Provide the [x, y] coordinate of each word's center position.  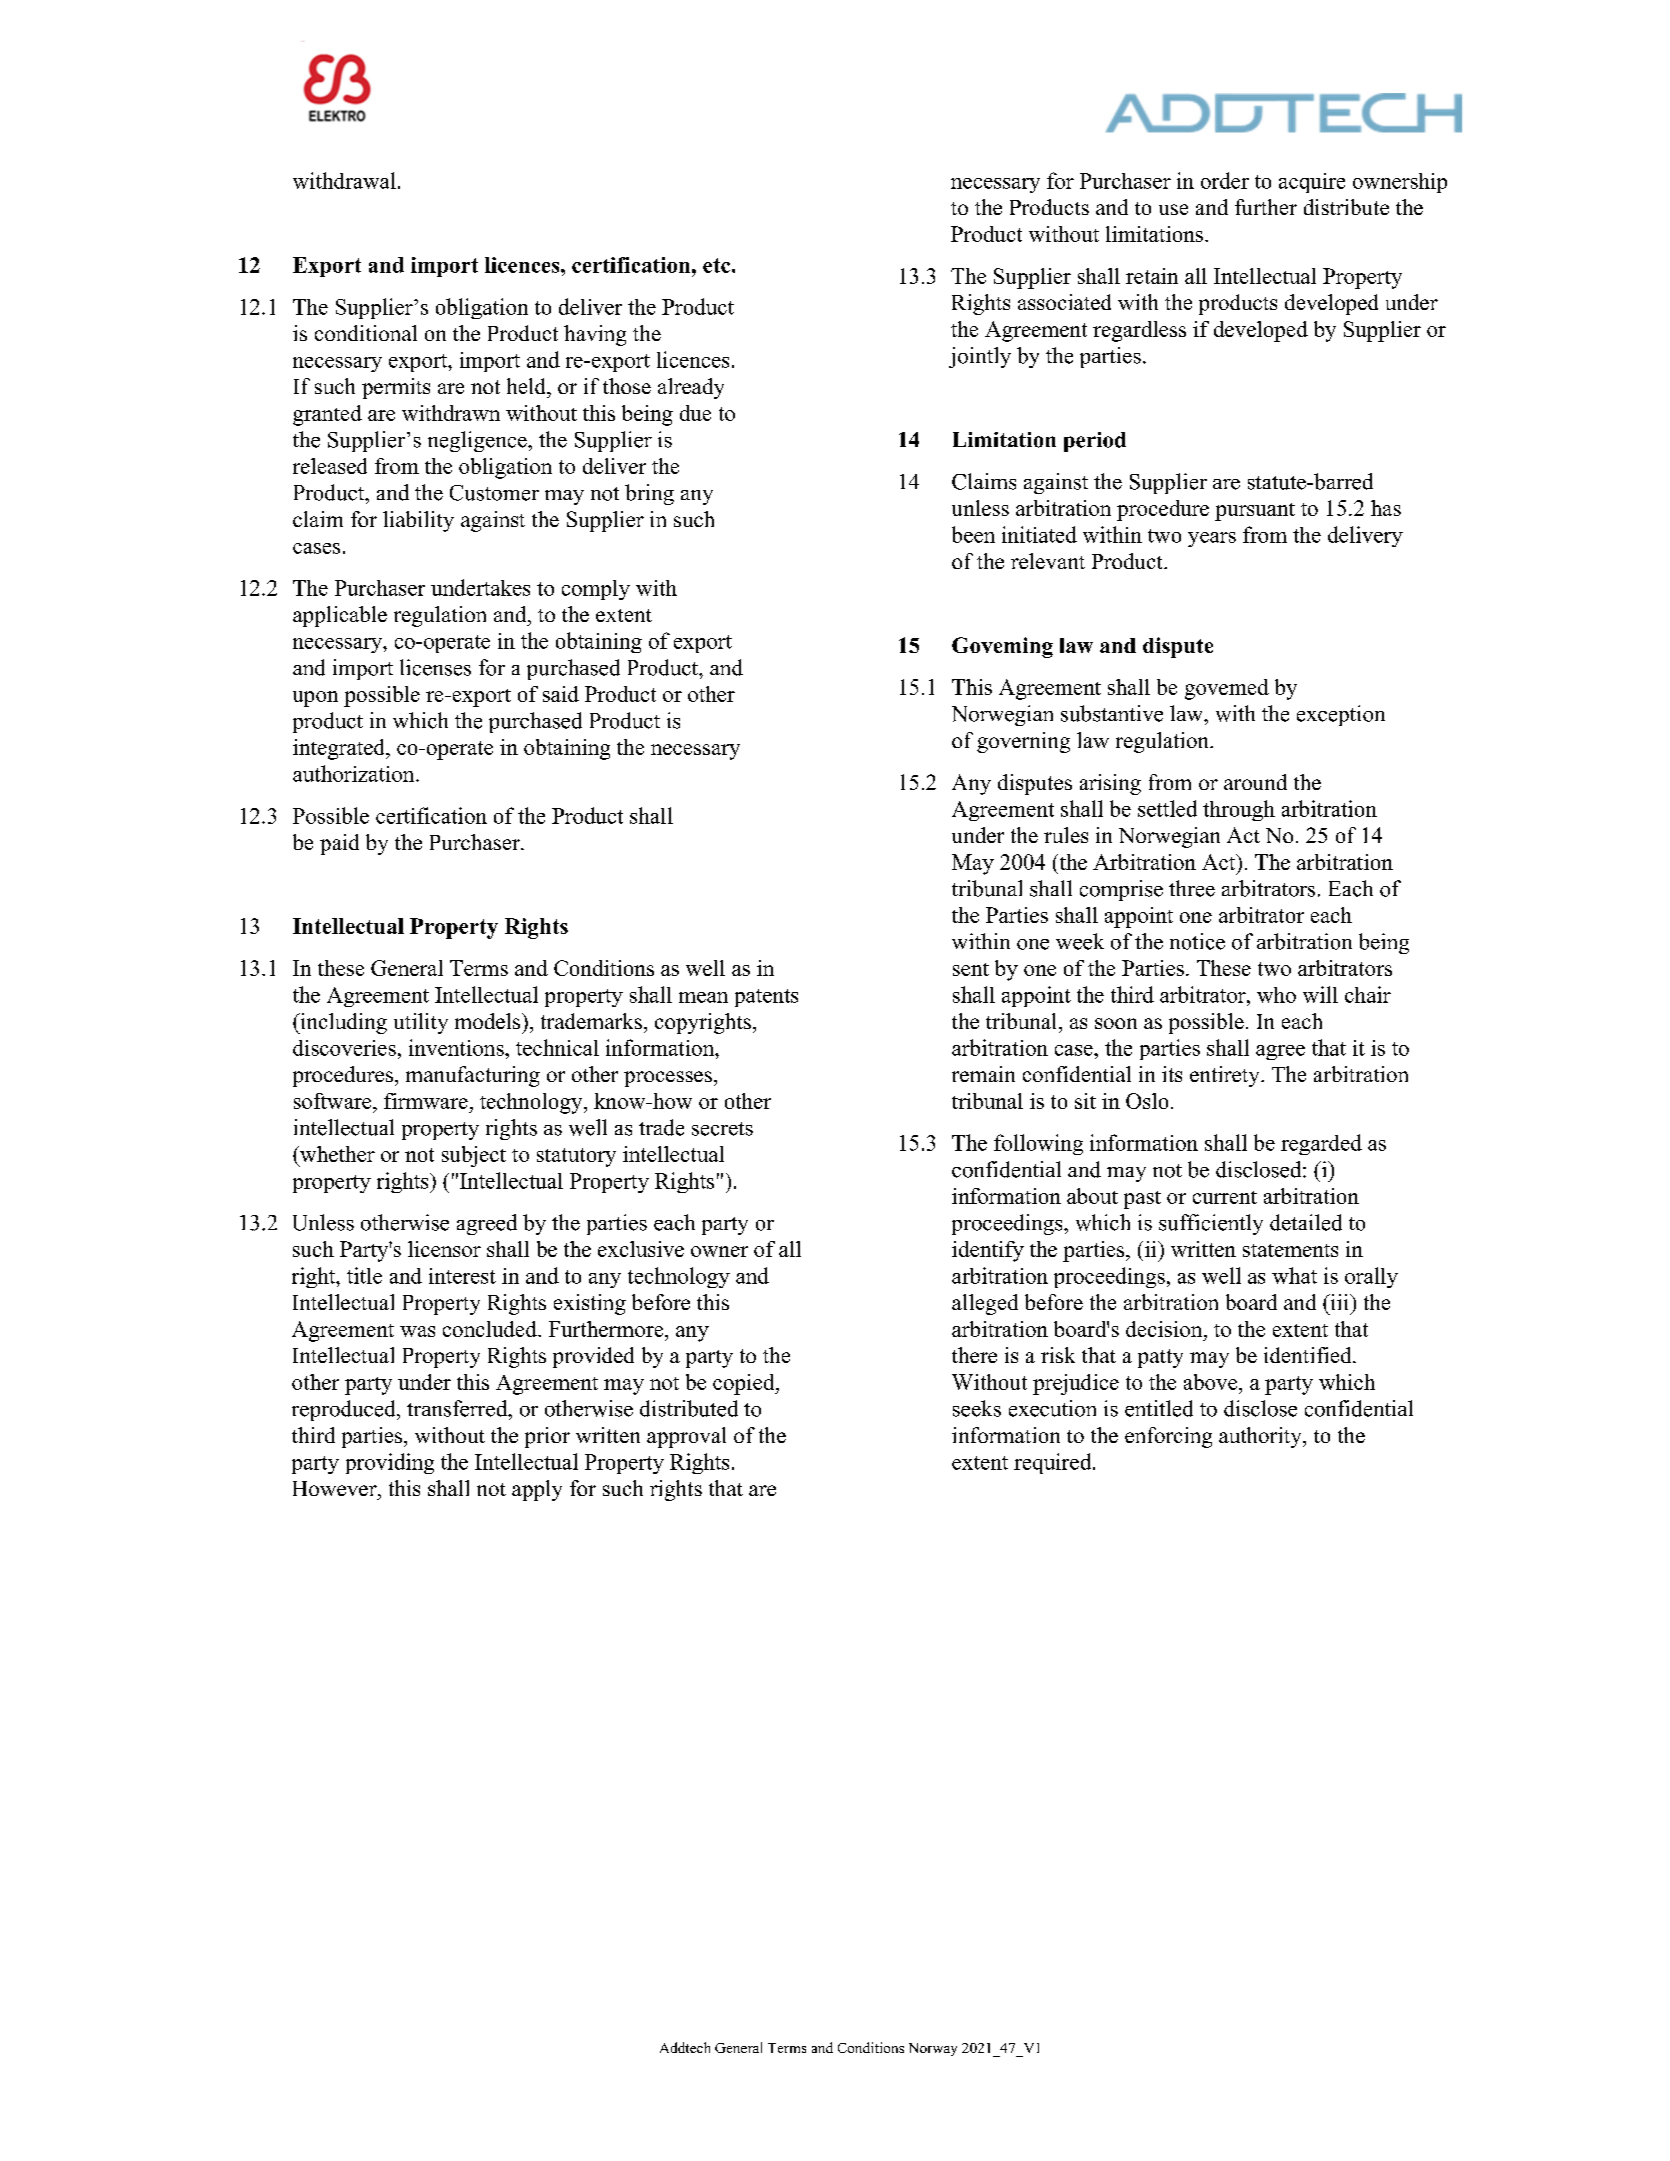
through [1239, 810]
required [1054, 1463]
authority [1261, 1437]
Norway [933, 2049]
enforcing [1168, 1437]
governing [1023, 742]
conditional [366, 333]
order [1225, 180]
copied [745, 1384]
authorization [355, 773]
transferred [458, 1408]
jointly [980, 357]
